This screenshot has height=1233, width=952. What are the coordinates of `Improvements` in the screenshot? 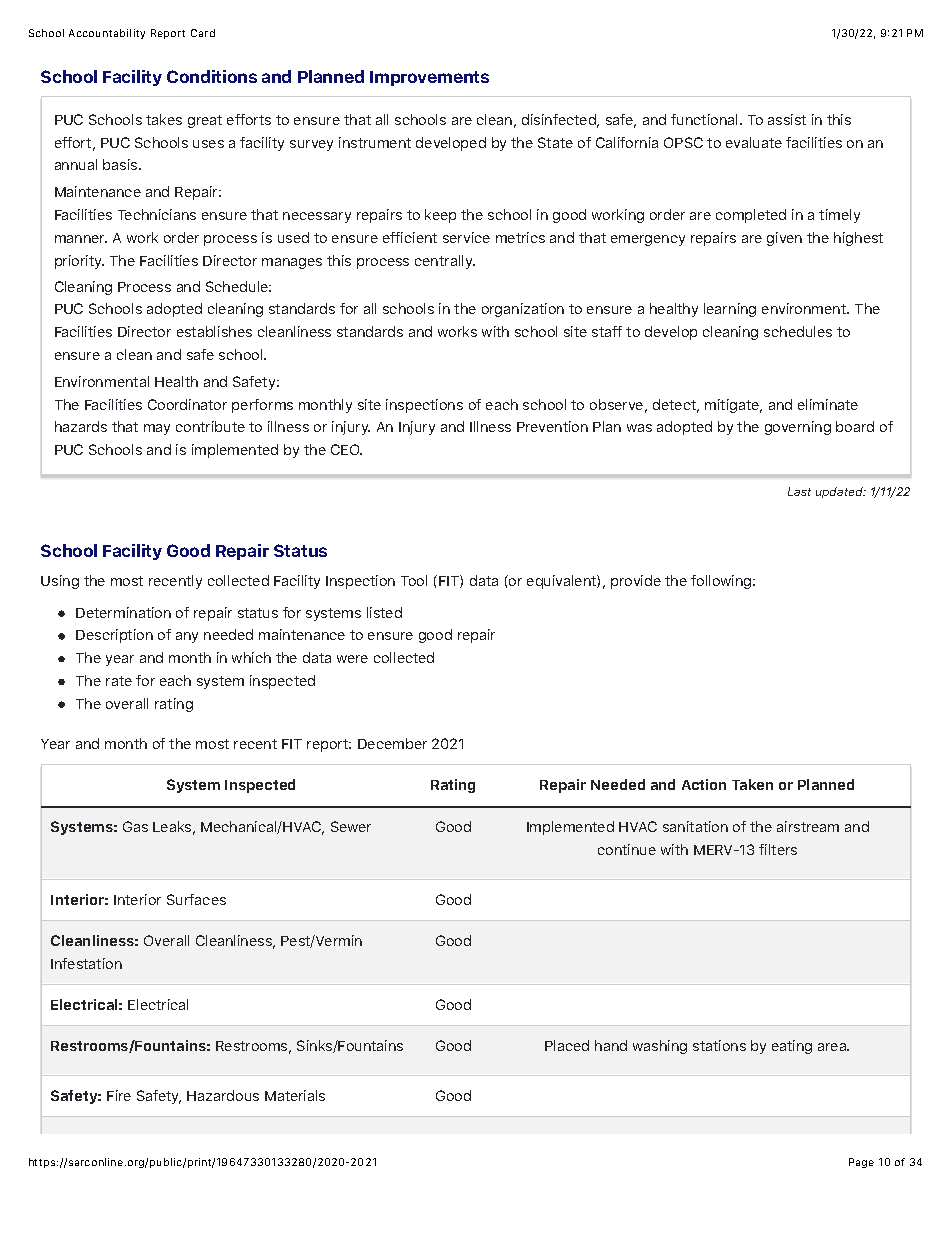 It's located at (429, 78).
